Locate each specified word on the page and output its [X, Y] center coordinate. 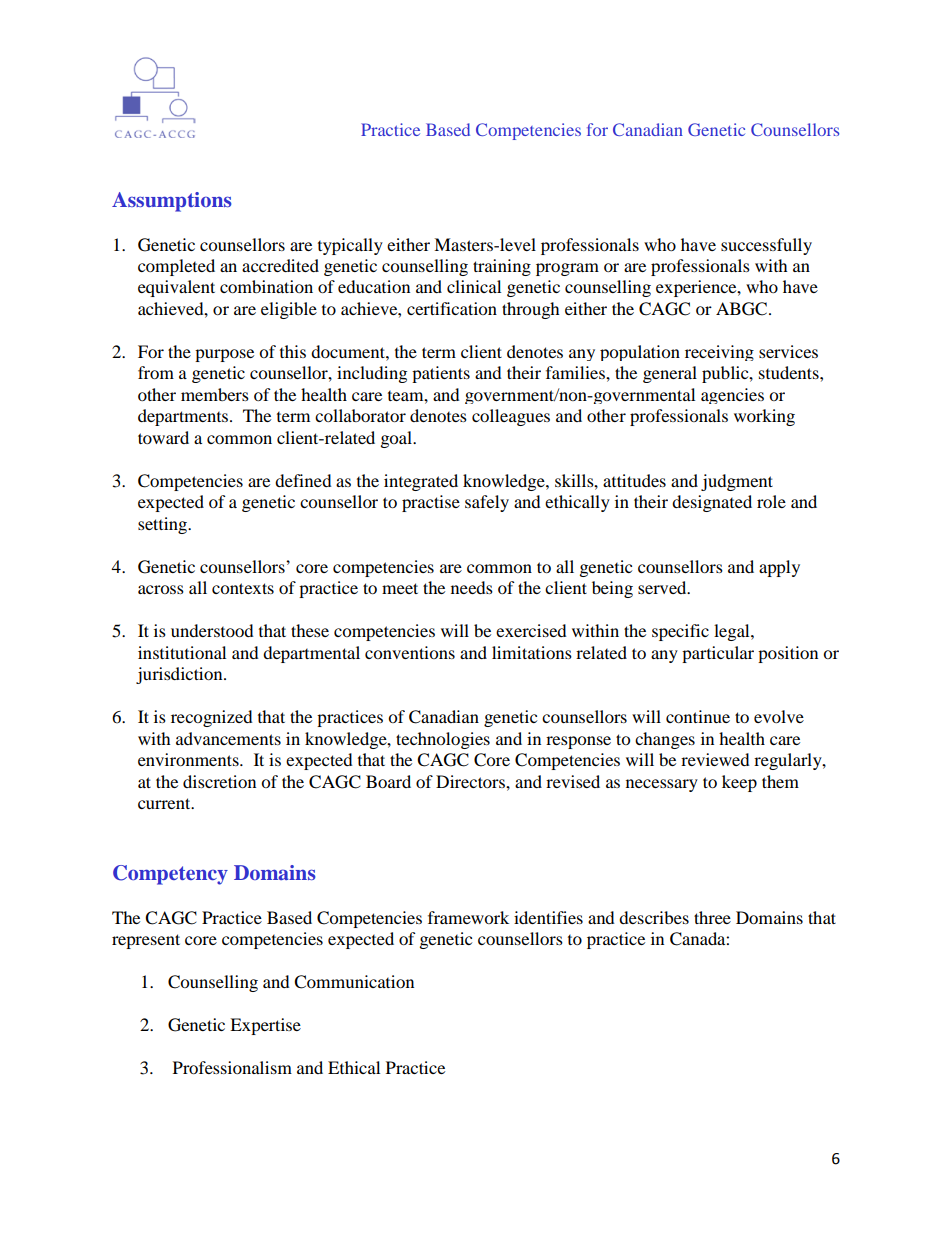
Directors [471, 781]
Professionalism [232, 1067]
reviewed [715, 759]
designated [712, 503]
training [502, 267]
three [712, 917]
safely [487, 503]
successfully [766, 246]
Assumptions [172, 202]
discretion [219, 781]
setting [164, 525]
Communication [354, 982]
